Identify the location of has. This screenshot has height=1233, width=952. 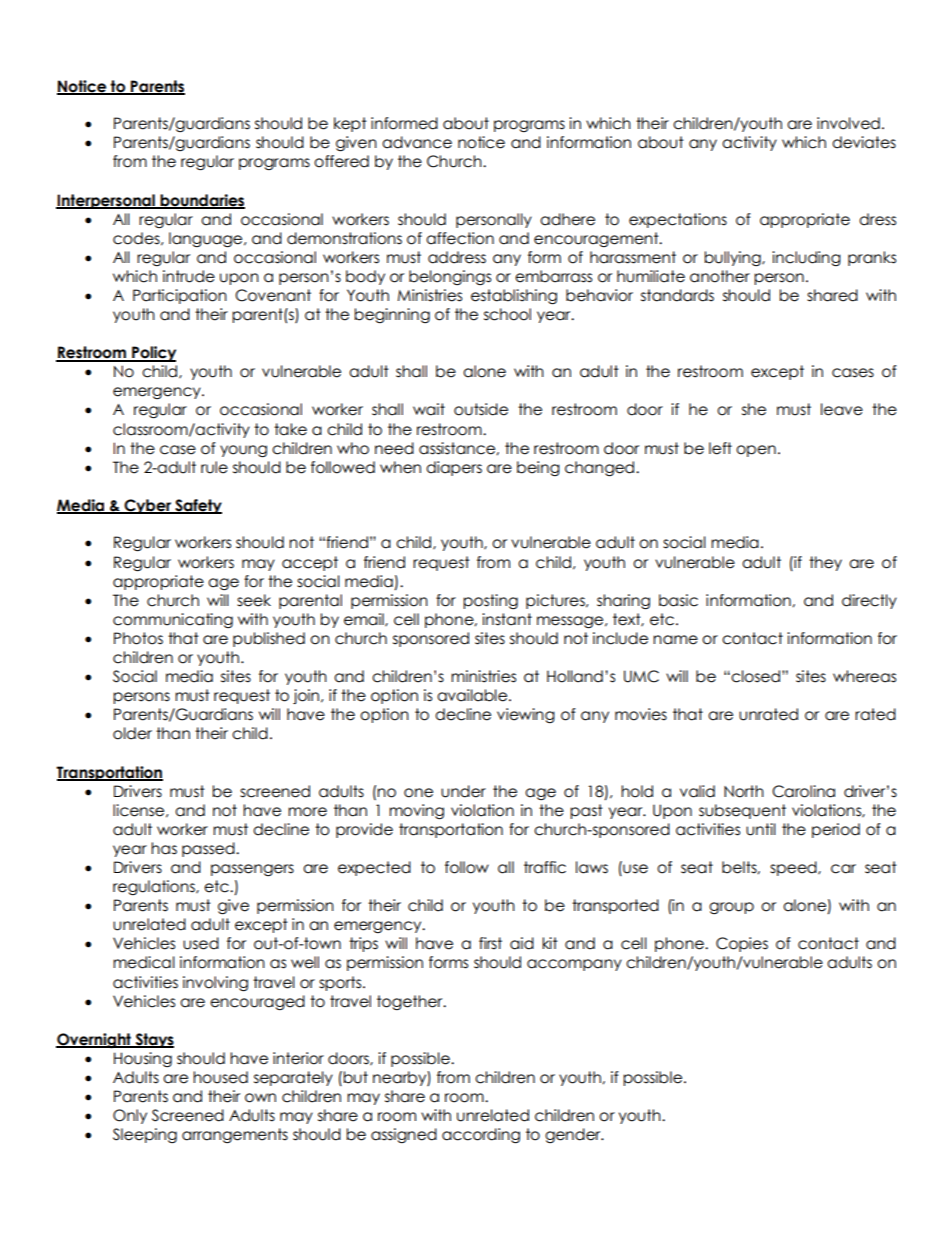
(164, 848).
